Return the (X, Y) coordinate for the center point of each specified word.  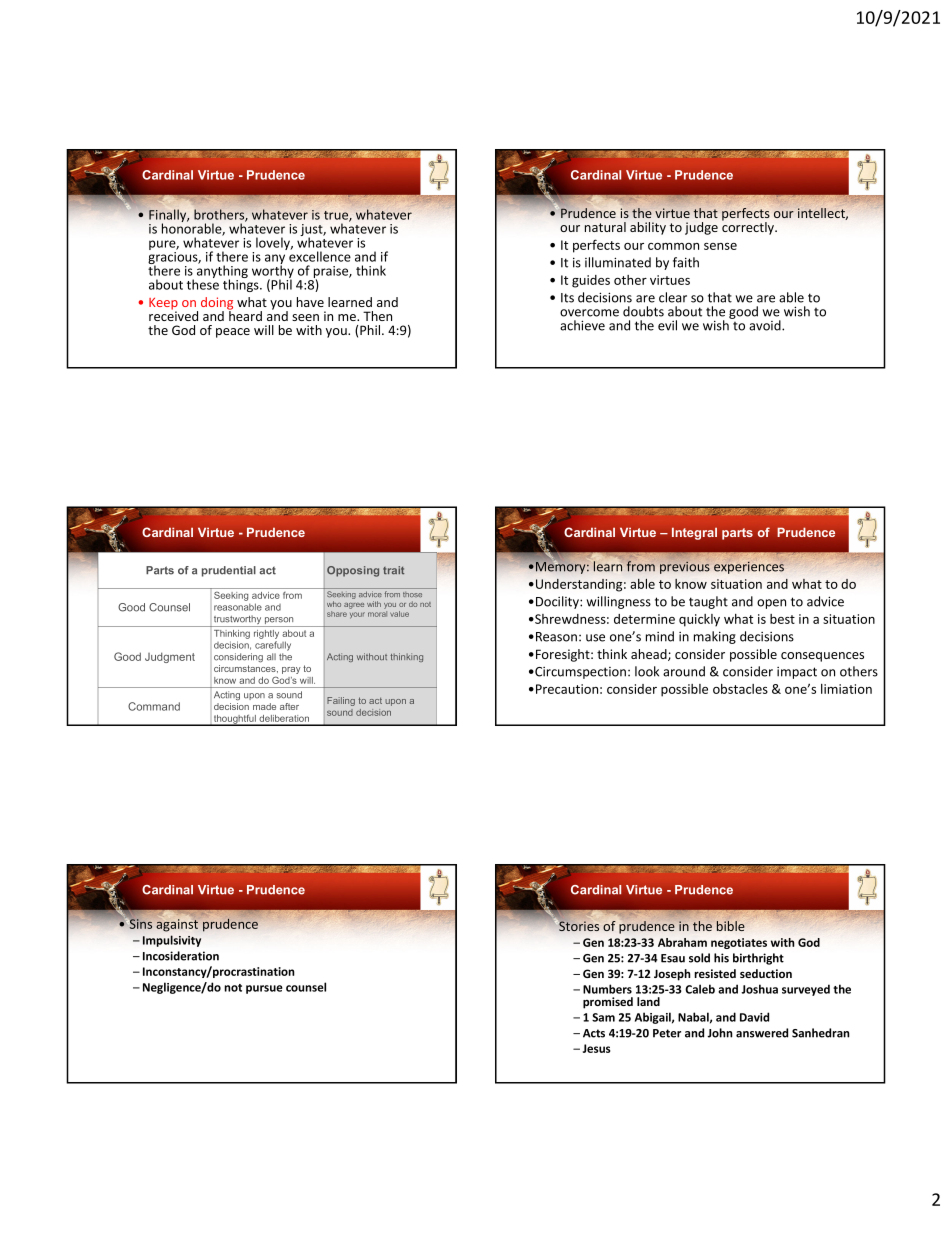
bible (731, 926)
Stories (578, 925)
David (754, 1017)
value (399, 614)
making (715, 637)
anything (222, 272)
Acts (594, 1033)
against (178, 924)
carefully (273, 646)
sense (720, 246)
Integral (694, 533)
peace (233, 333)
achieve (582, 325)
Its (567, 298)
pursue (264, 989)
